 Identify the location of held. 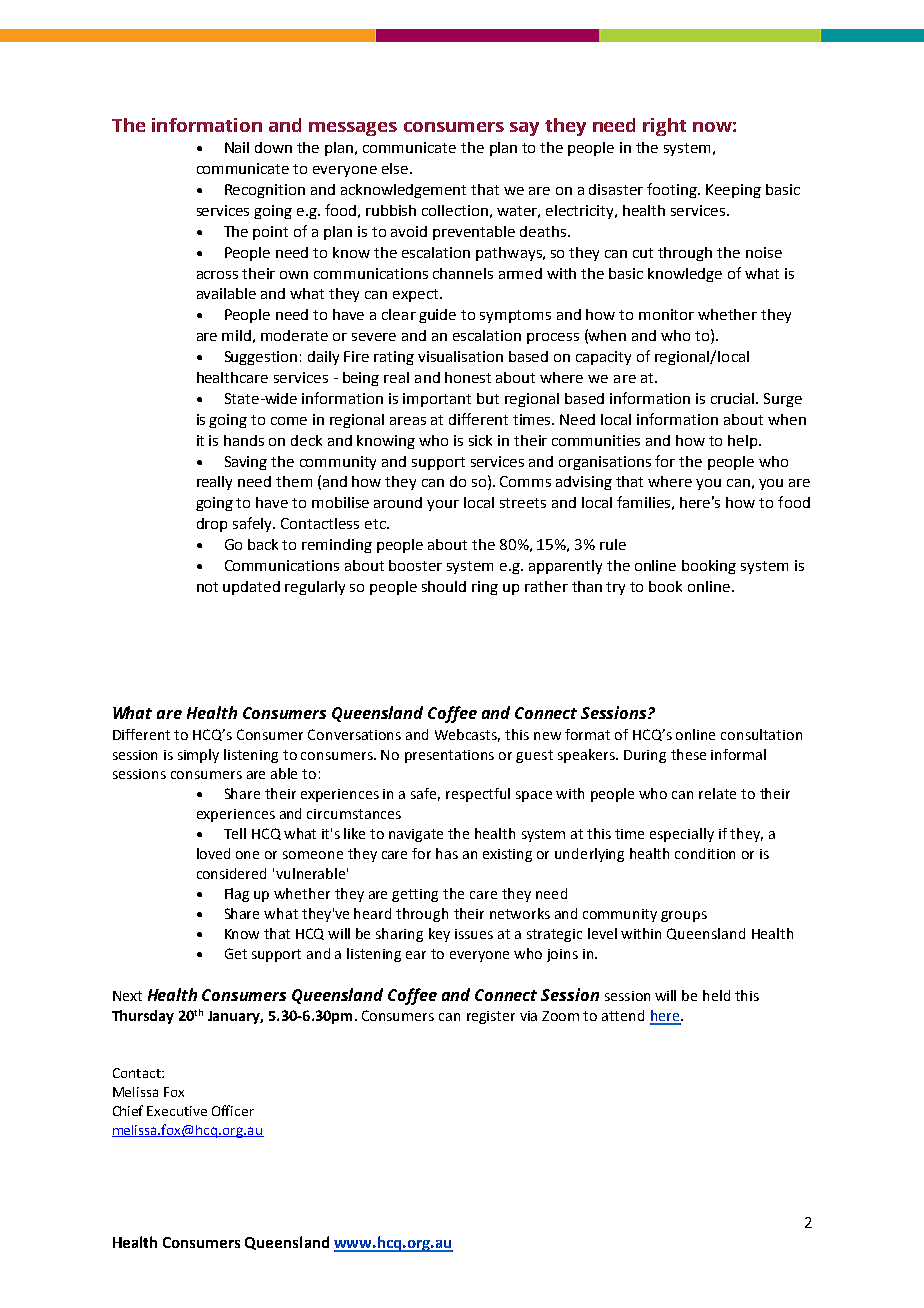
(716, 995).
